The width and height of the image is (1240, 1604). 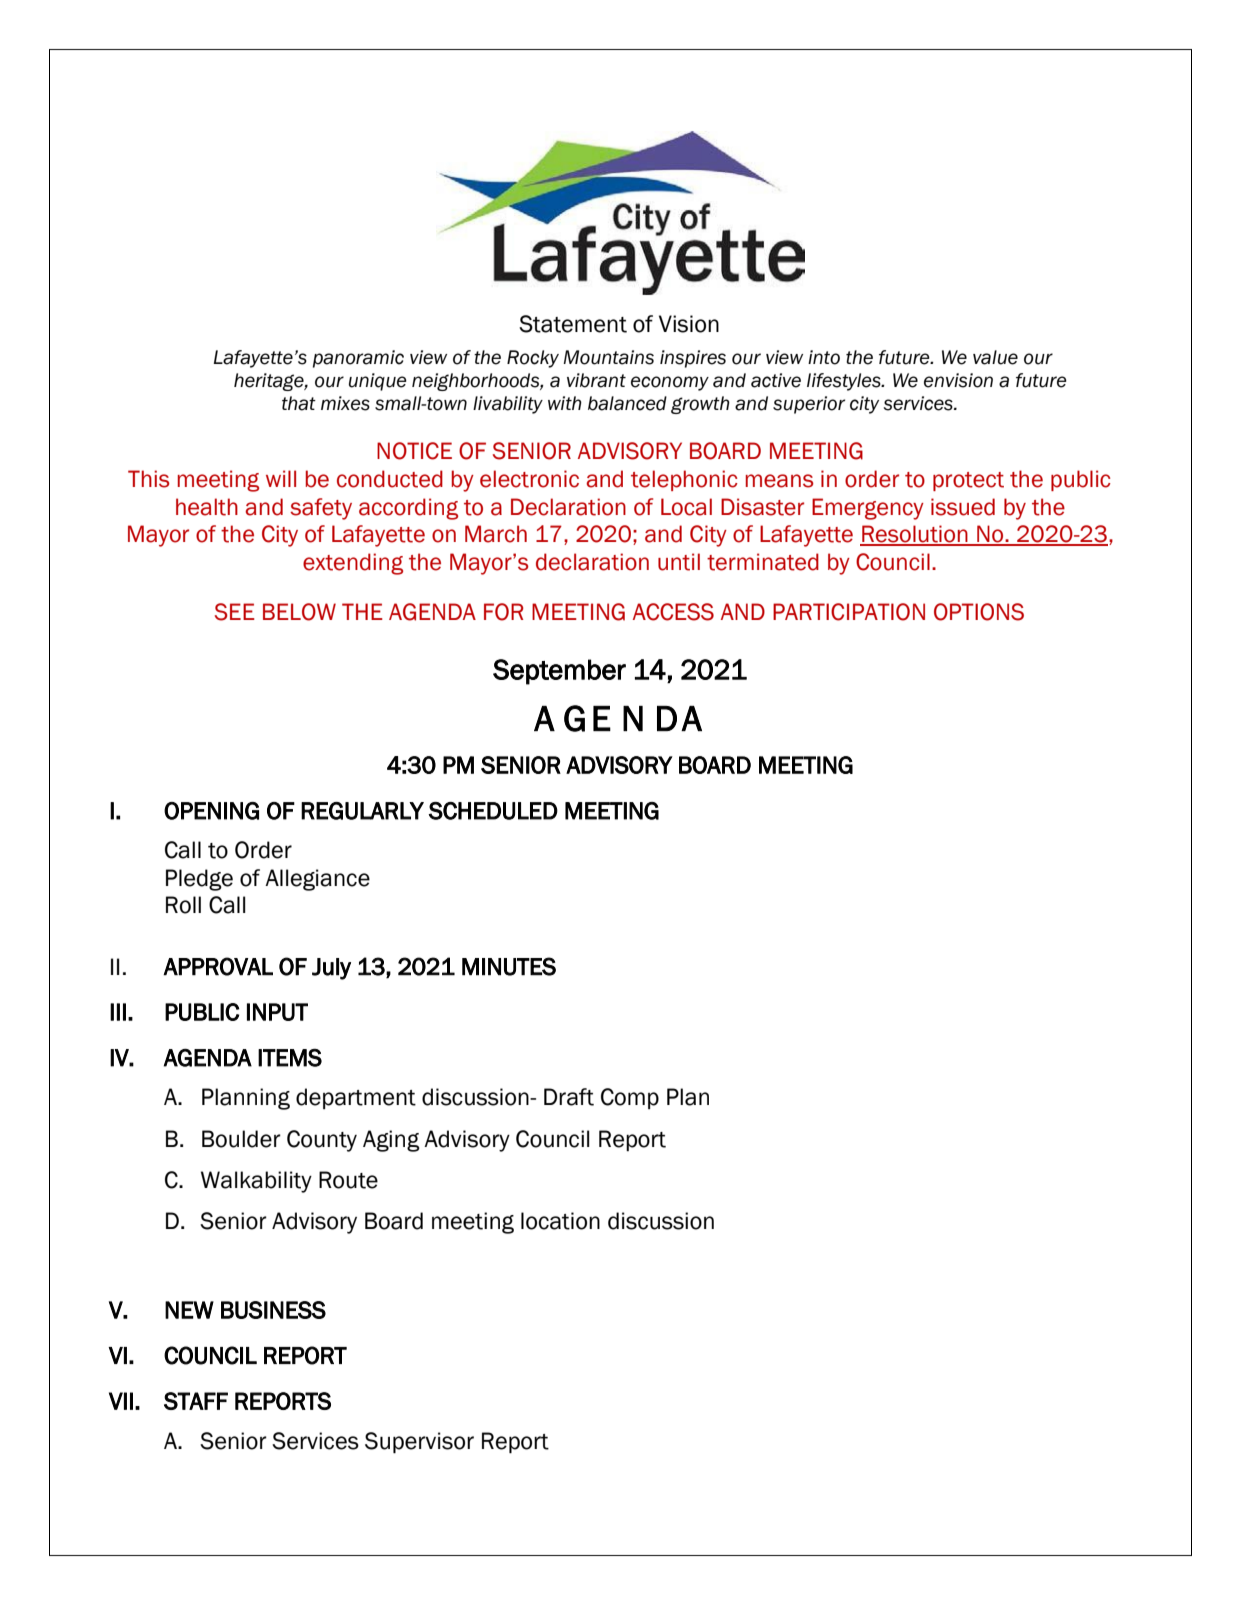 What do you see at coordinates (849, 612) in the image?
I see `PARTICIPATION` at bounding box center [849, 612].
